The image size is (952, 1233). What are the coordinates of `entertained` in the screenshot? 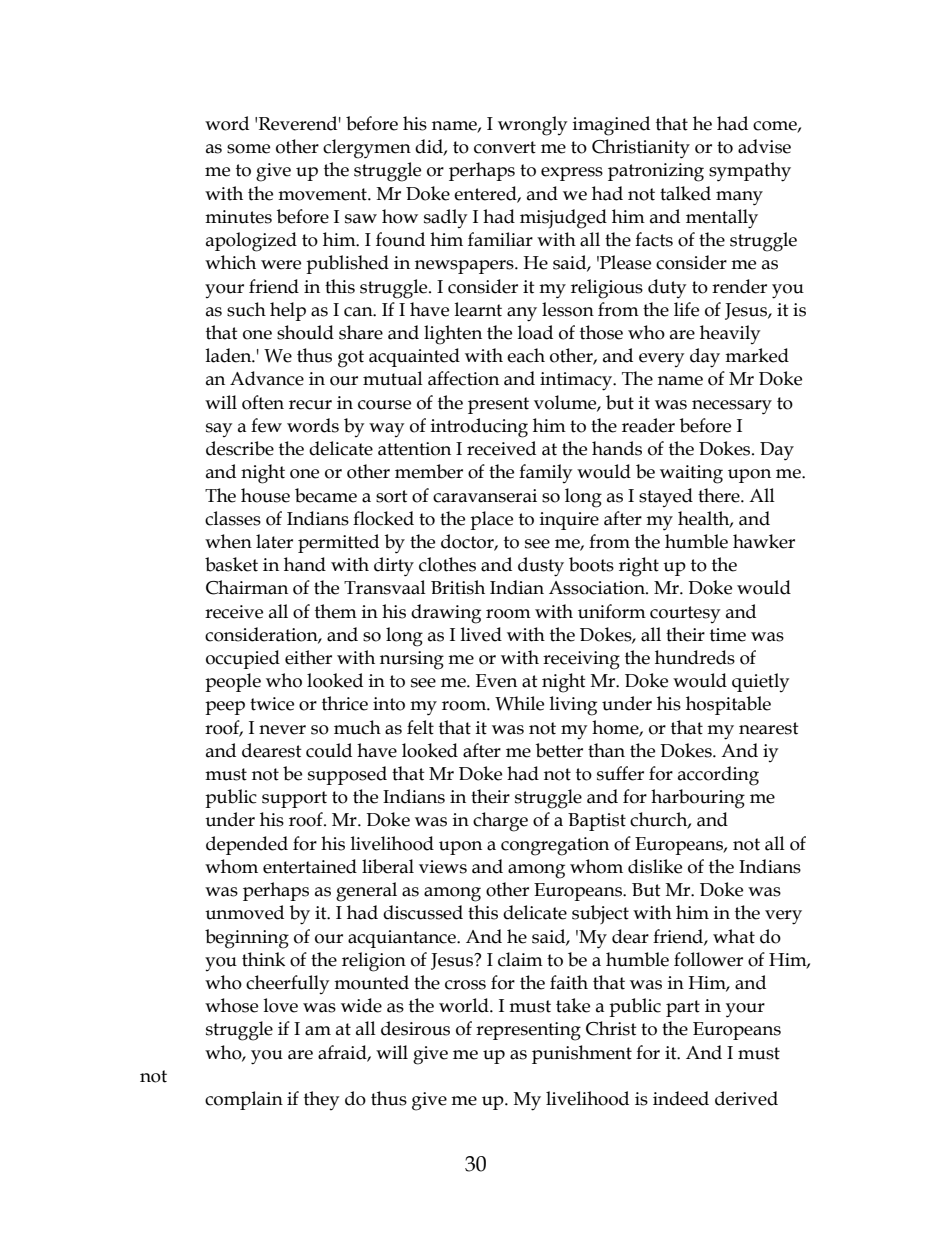 It's located at (310, 866).
